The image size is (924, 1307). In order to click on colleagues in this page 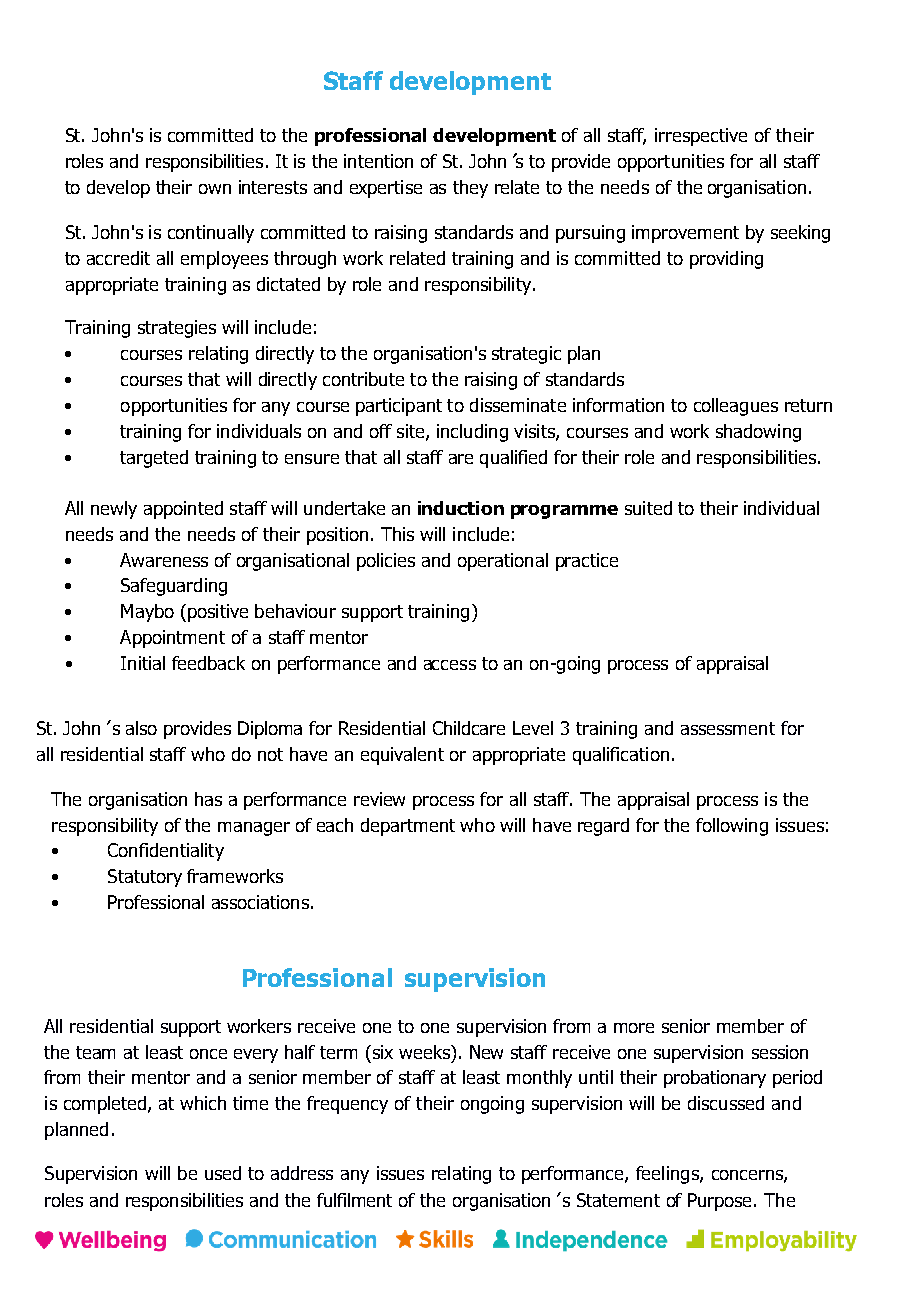, I will do `click(736, 407)`.
